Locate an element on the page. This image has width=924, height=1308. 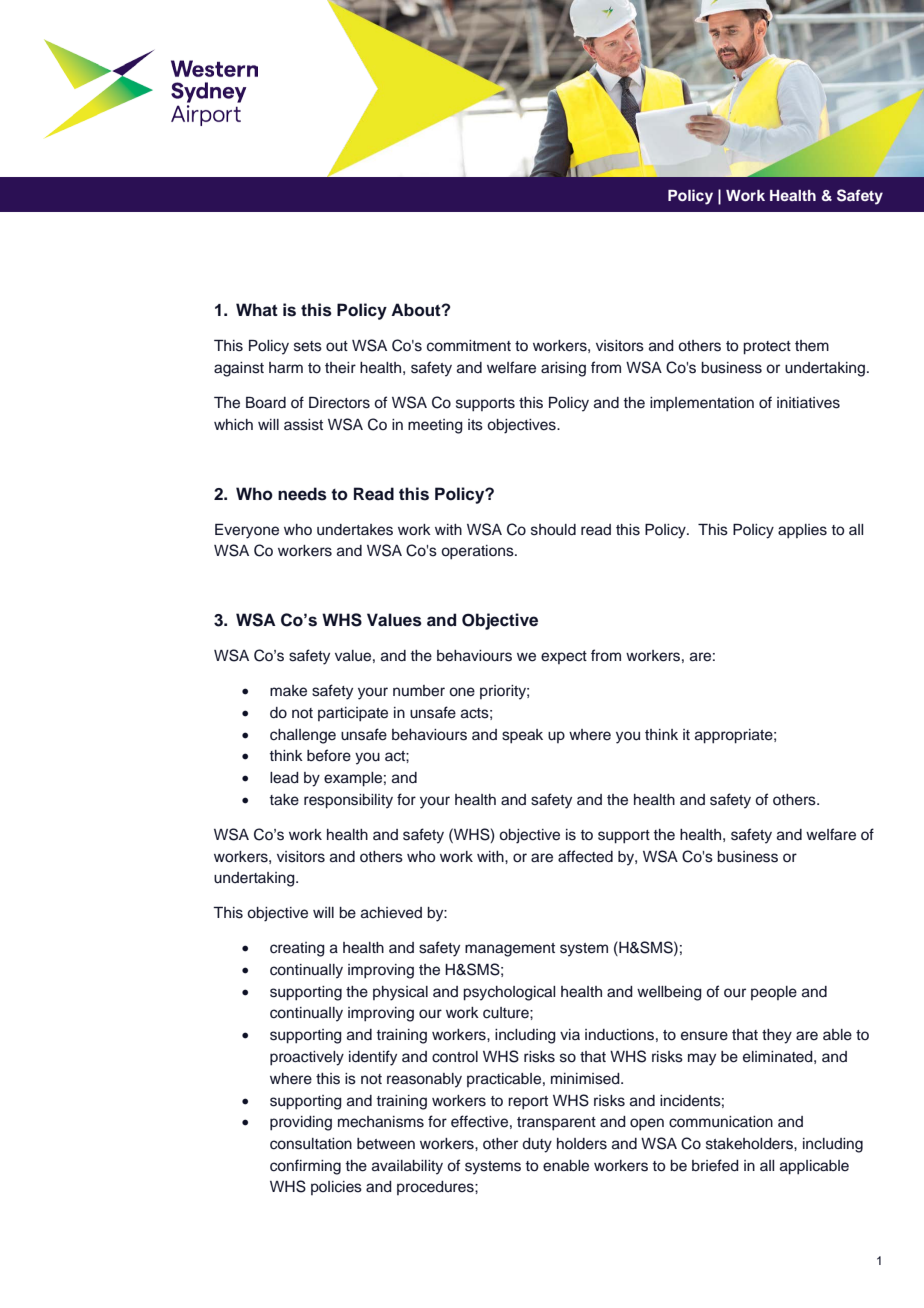
commitment is located at coordinates (469, 346).
